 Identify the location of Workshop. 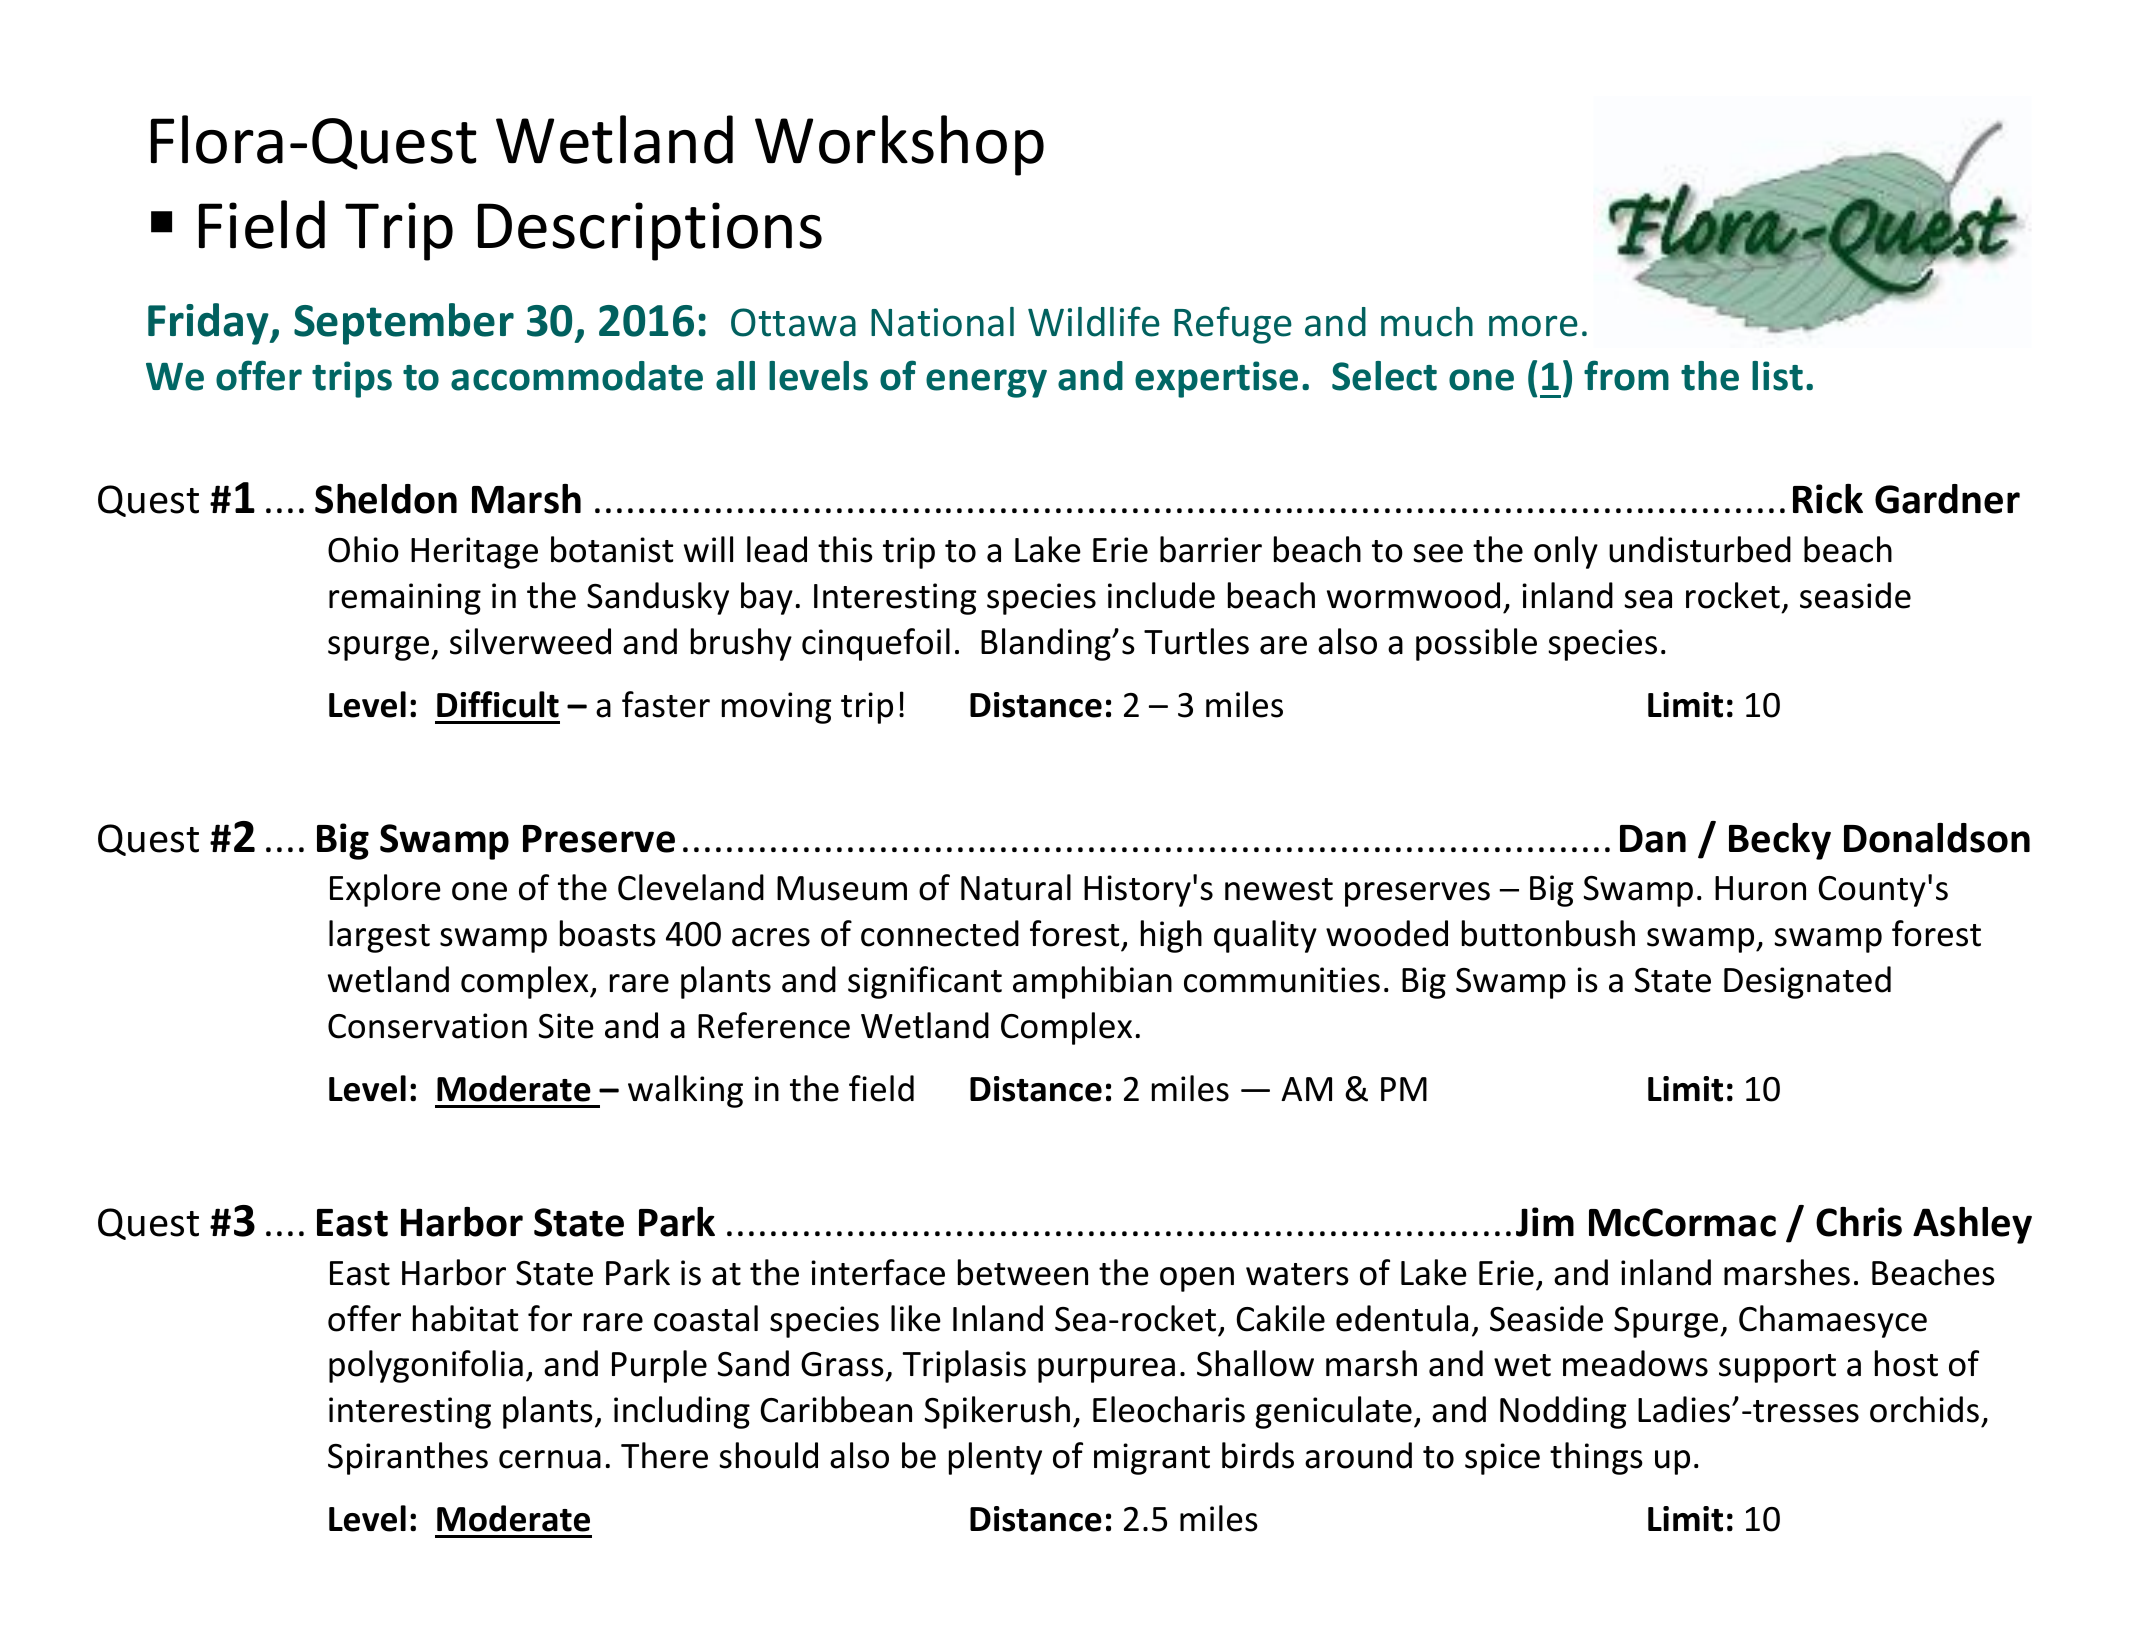
(899, 145).
